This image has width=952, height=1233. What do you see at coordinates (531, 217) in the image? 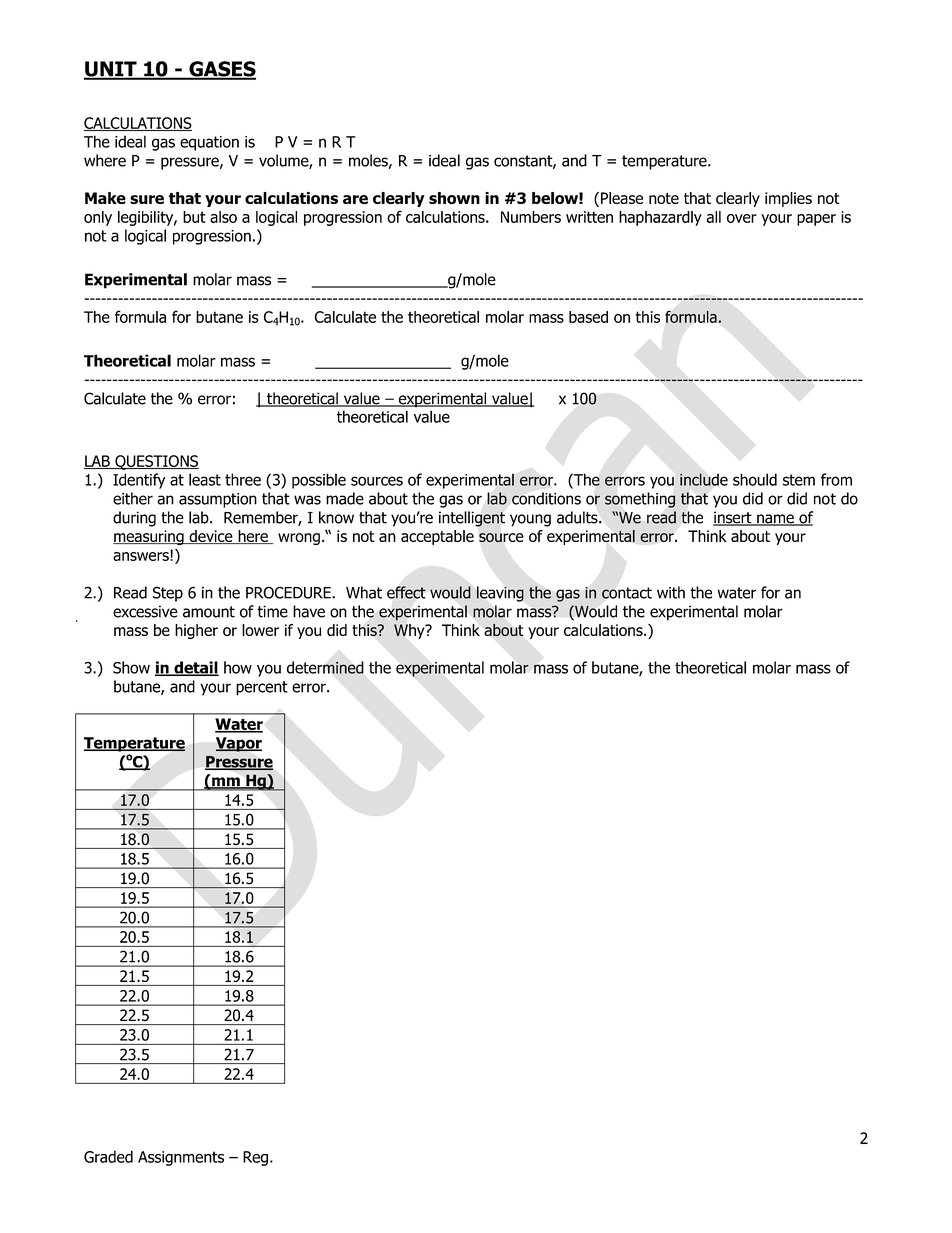
I see `Numbers` at bounding box center [531, 217].
